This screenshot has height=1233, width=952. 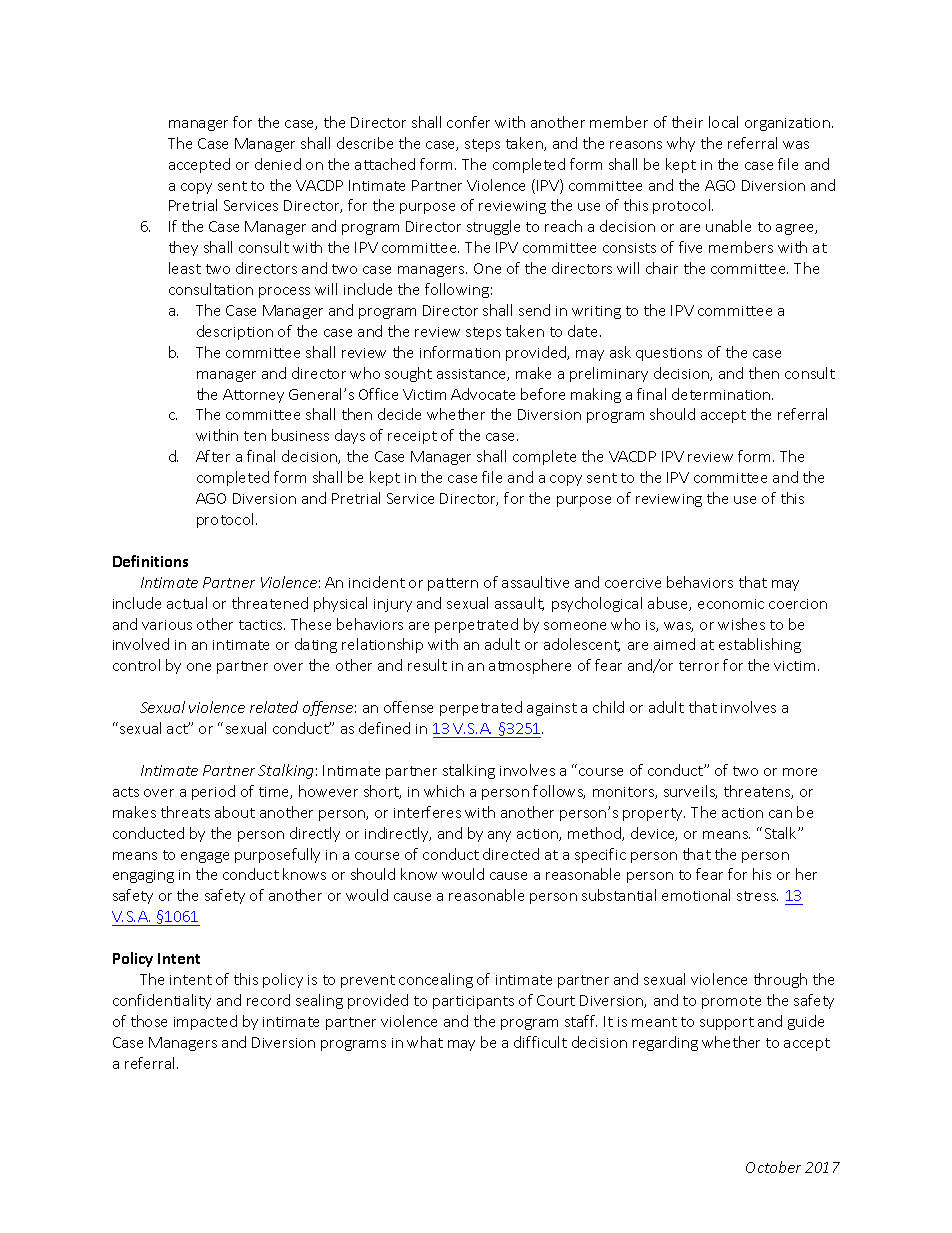 What do you see at coordinates (425, 1042) in the screenshot?
I see `what` at bounding box center [425, 1042].
